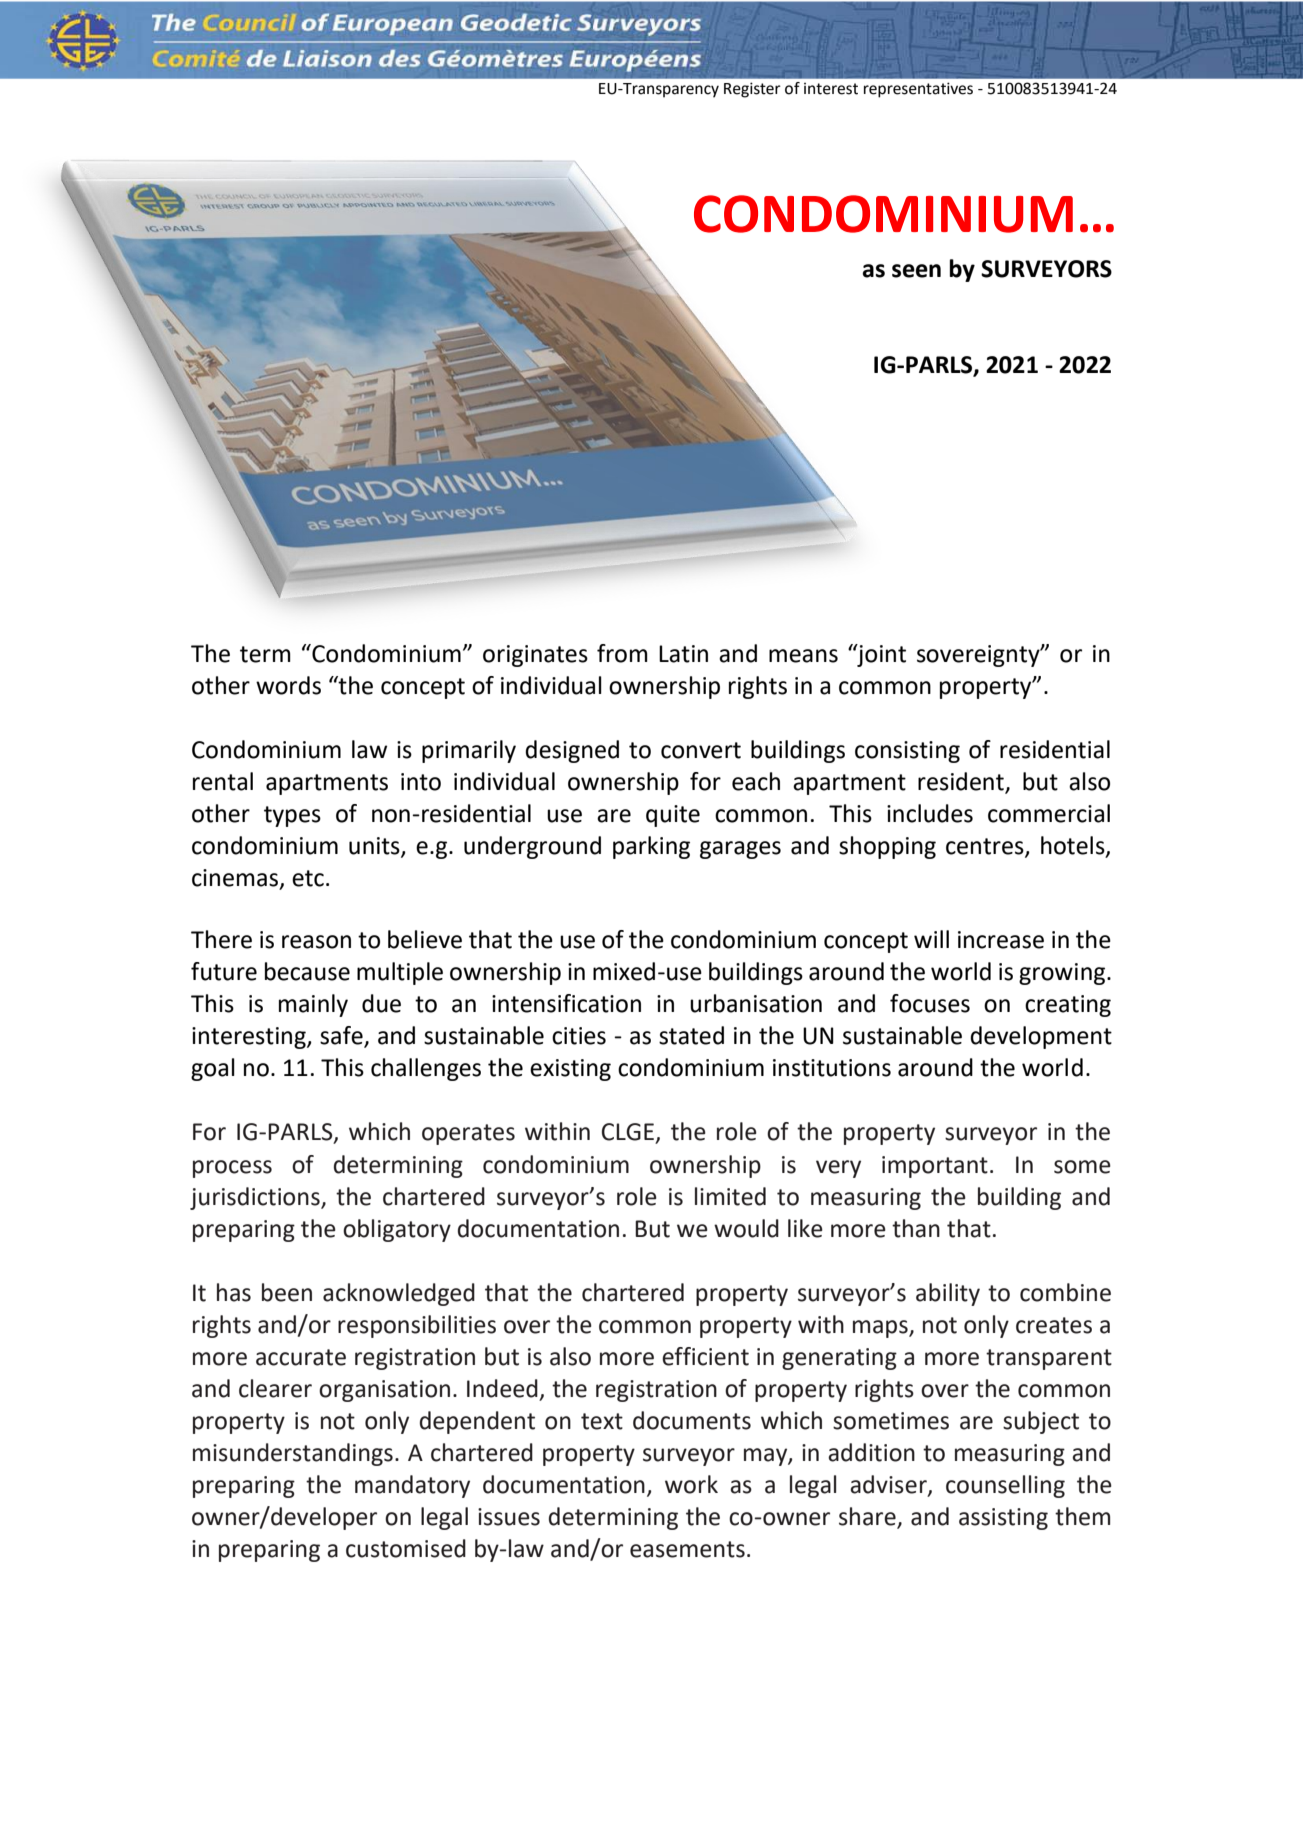  I want to click on Register, so click(752, 90).
